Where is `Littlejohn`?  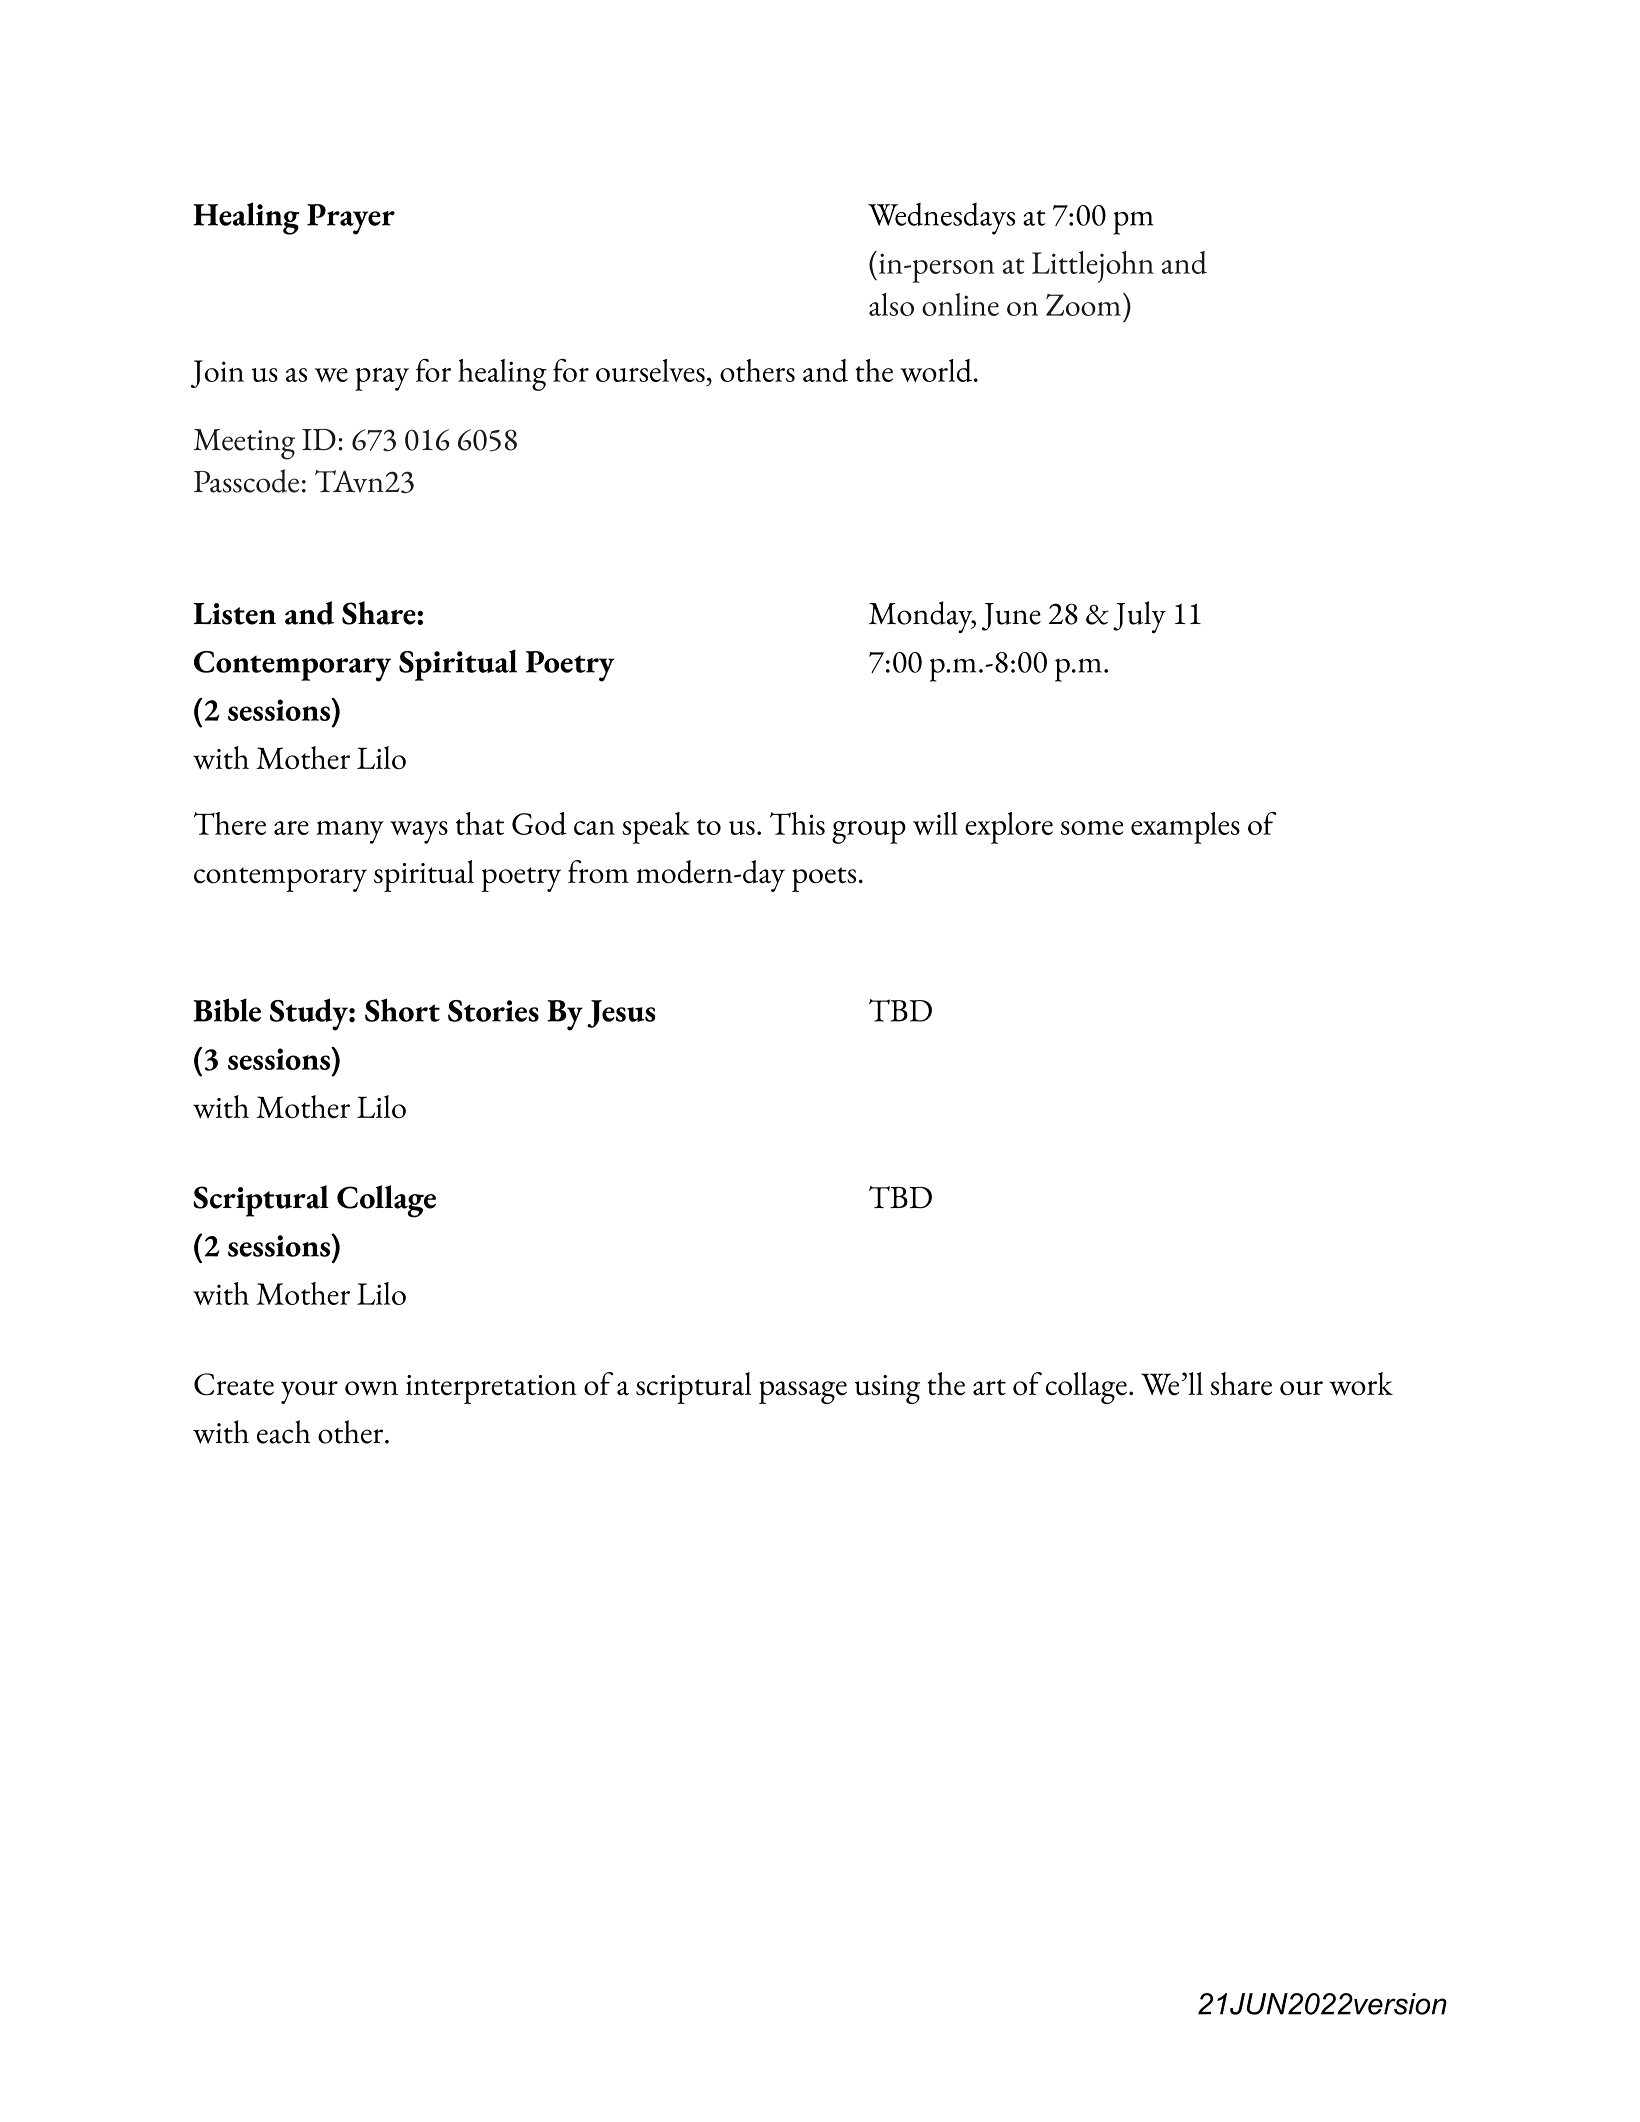 Littlejohn is located at coordinates (1093, 267).
